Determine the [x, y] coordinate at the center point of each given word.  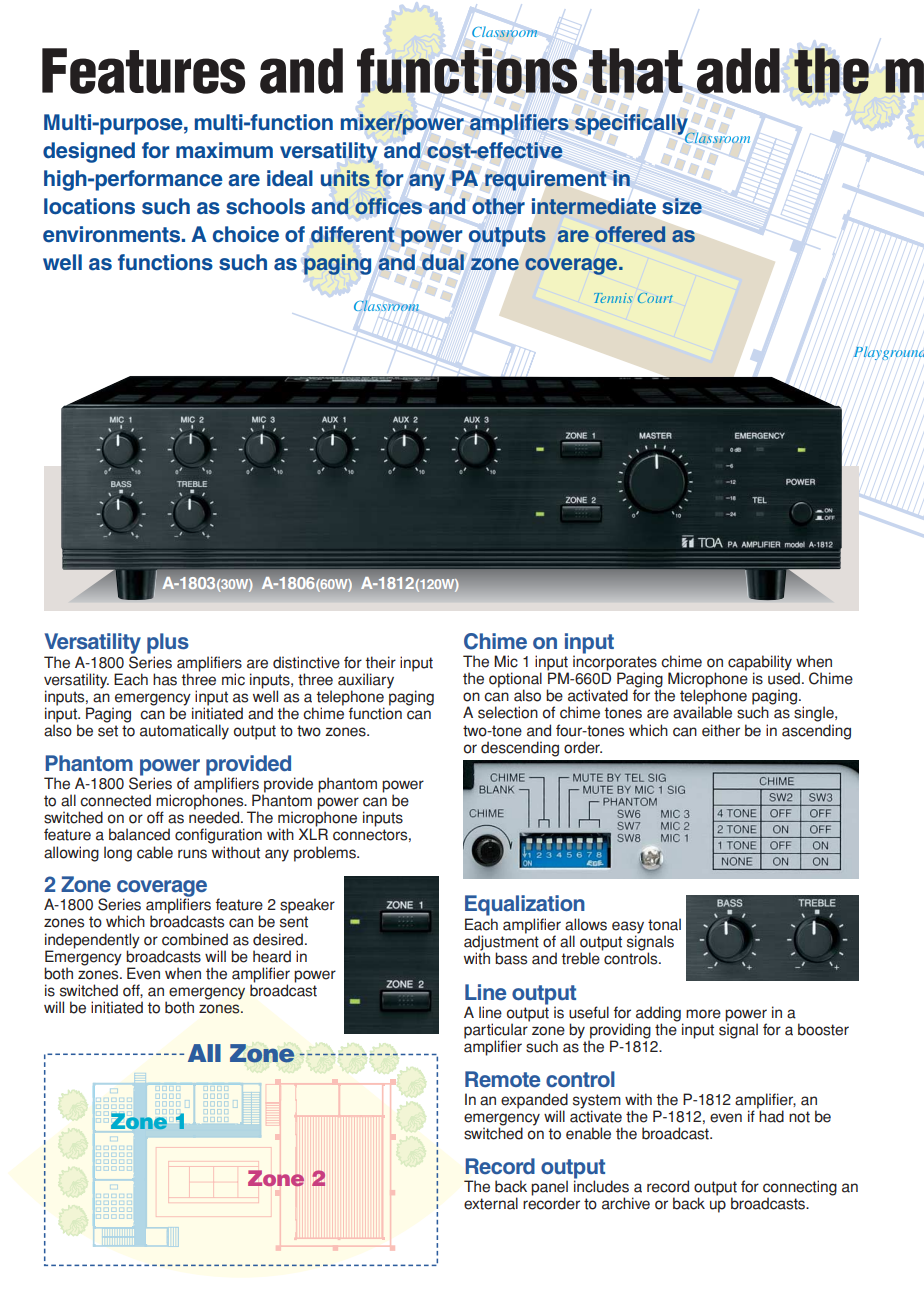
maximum [224, 150]
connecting [800, 1189]
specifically [632, 125]
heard [272, 956]
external [491, 1203]
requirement [546, 180]
